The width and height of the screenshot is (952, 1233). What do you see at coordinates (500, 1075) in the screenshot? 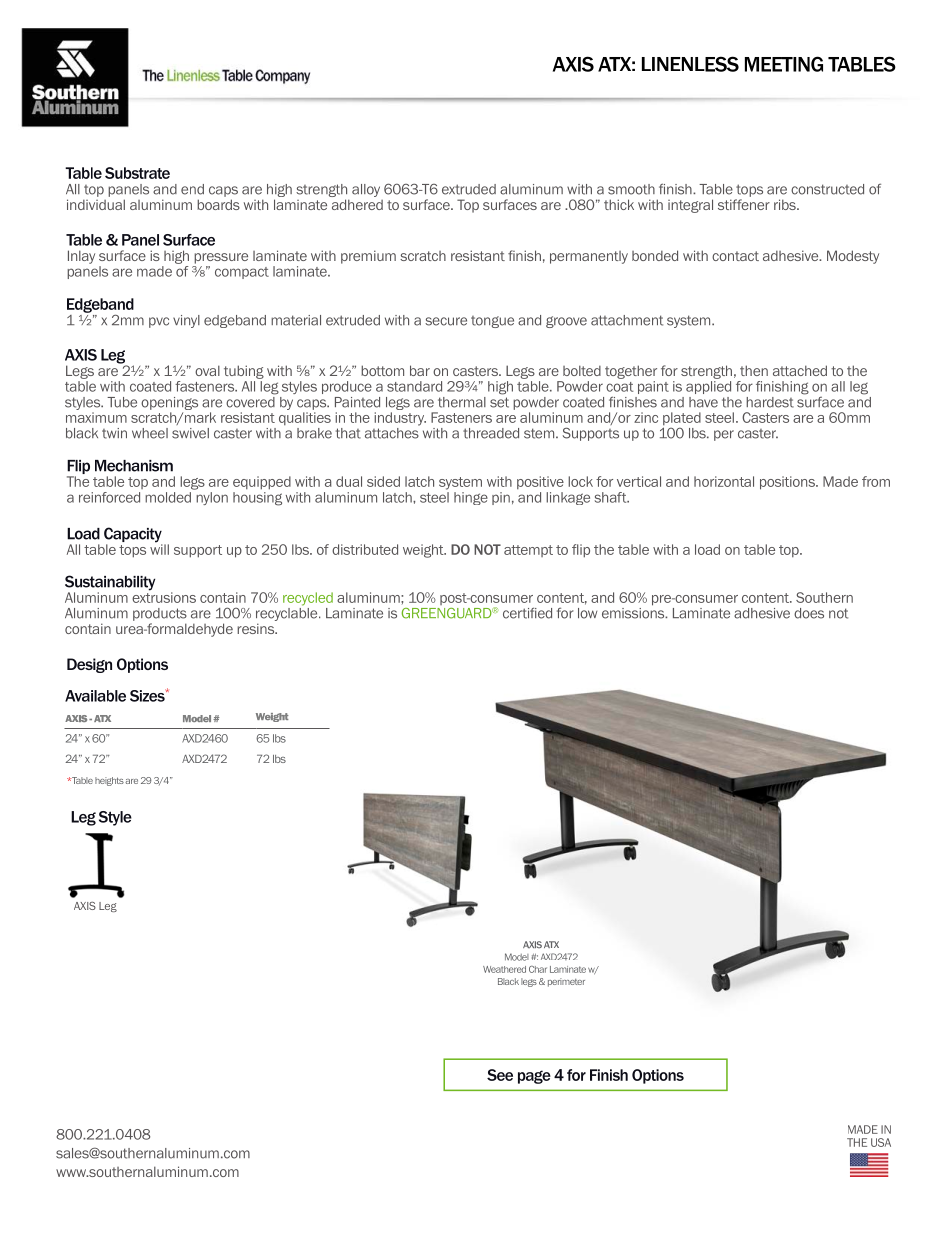
I see `See` at bounding box center [500, 1075].
